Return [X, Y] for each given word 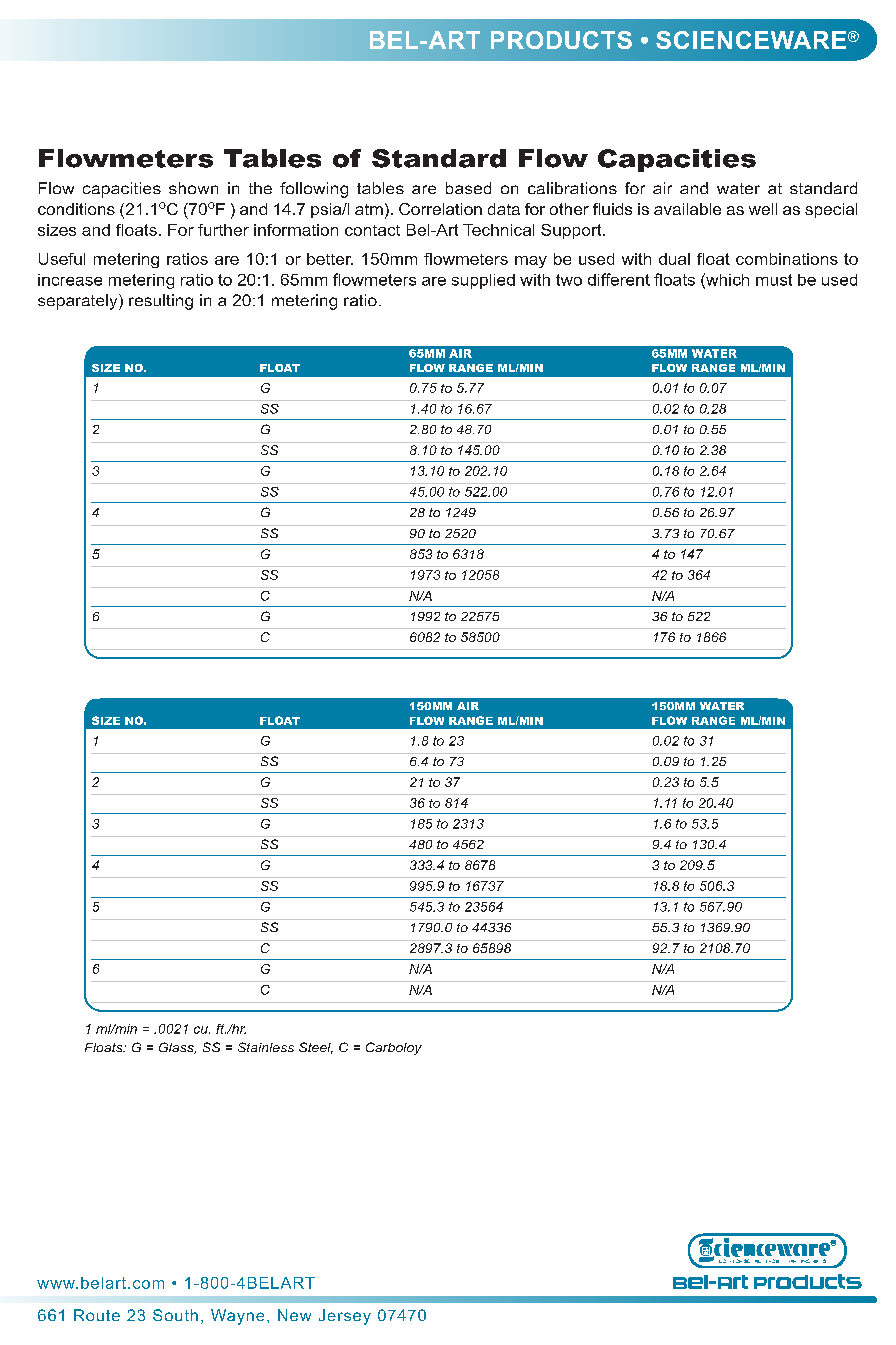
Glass [177, 1048]
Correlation [440, 209]
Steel [316, 1048]
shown [193, 188]
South [175, 1315]
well [763, 209]
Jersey [345, 1317]
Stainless [266, 1047]
